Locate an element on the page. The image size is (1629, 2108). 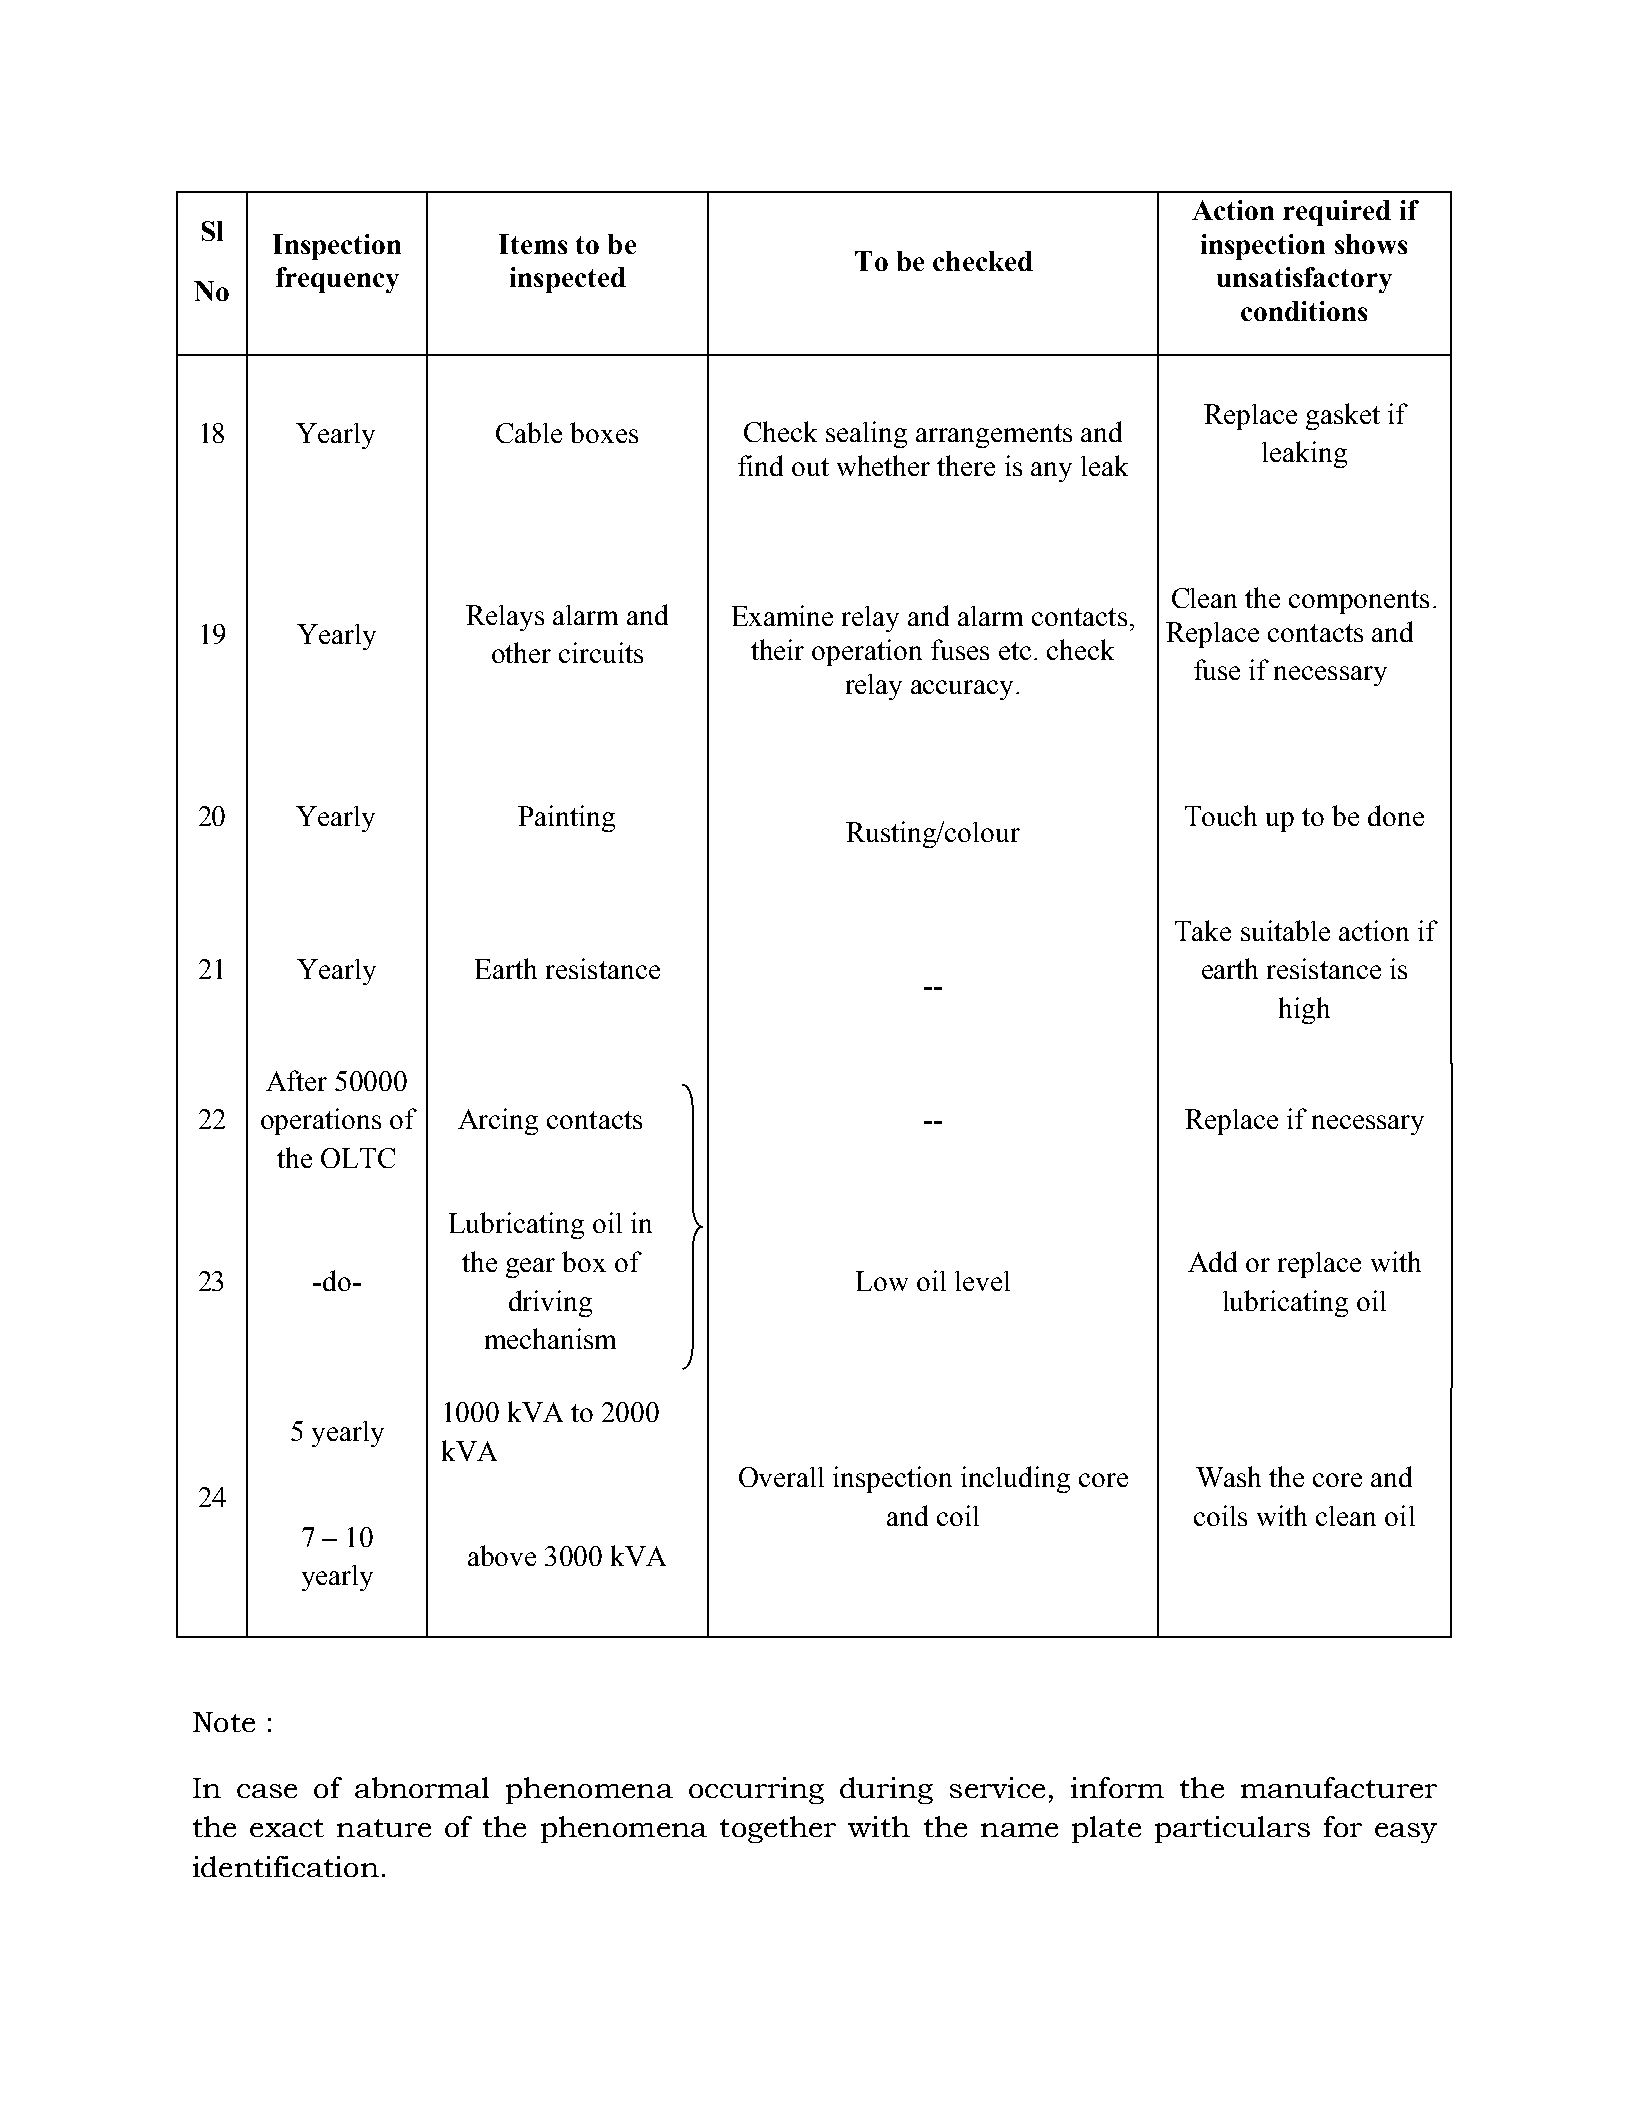
nature is located at coordinates (384, 1828).
